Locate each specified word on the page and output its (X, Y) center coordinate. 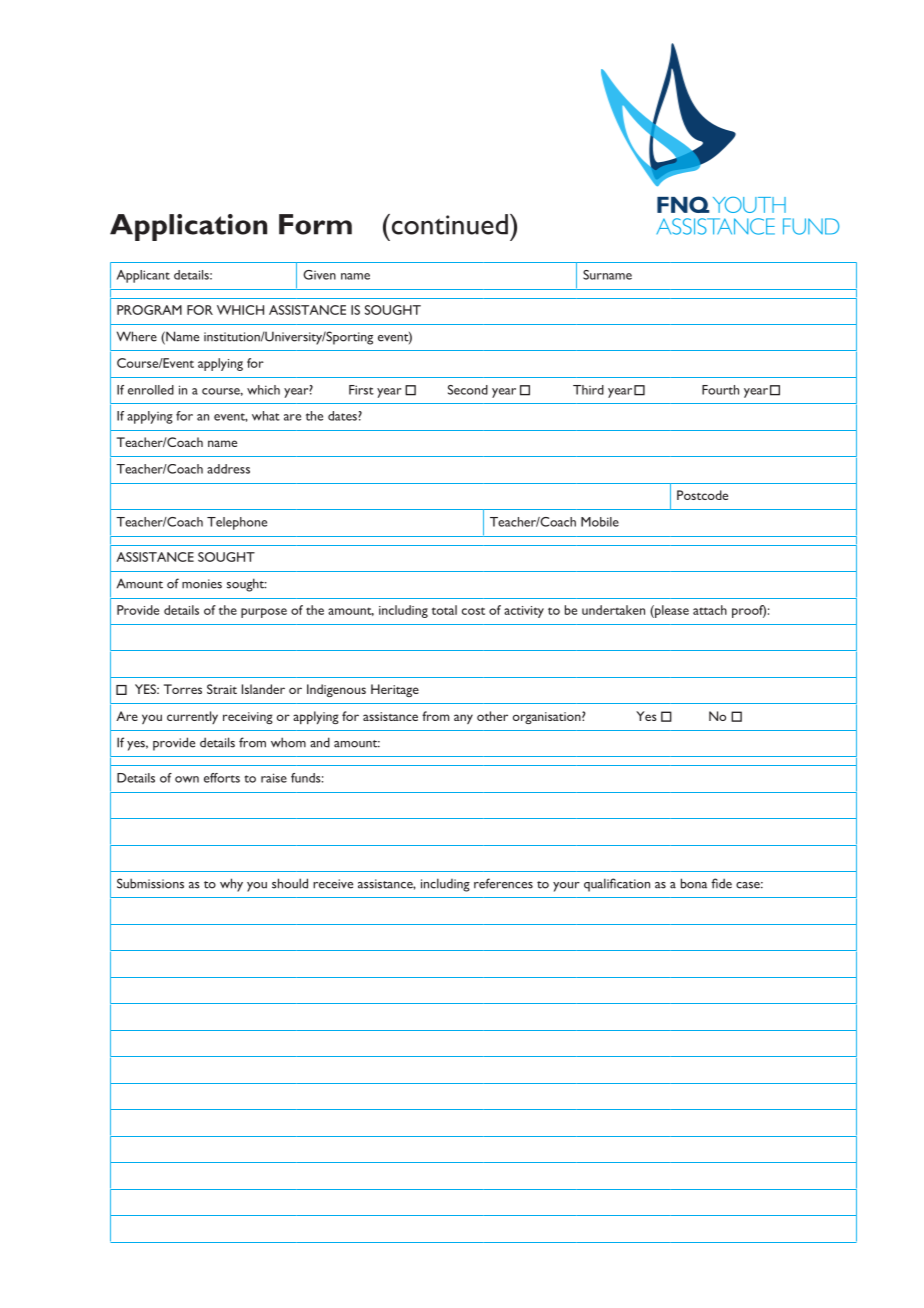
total (444, 610)
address (228, 469)
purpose (264, 613)
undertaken (613, 610)
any (463, 719)
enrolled (151, 390)
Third (588, 390)
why (231, 885)
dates (343, 416)
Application (188, 227)
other (492, 716)
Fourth (720, 390)
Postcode (702, 495)
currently (192, 717)
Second (468, 390)
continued (448, 224)
